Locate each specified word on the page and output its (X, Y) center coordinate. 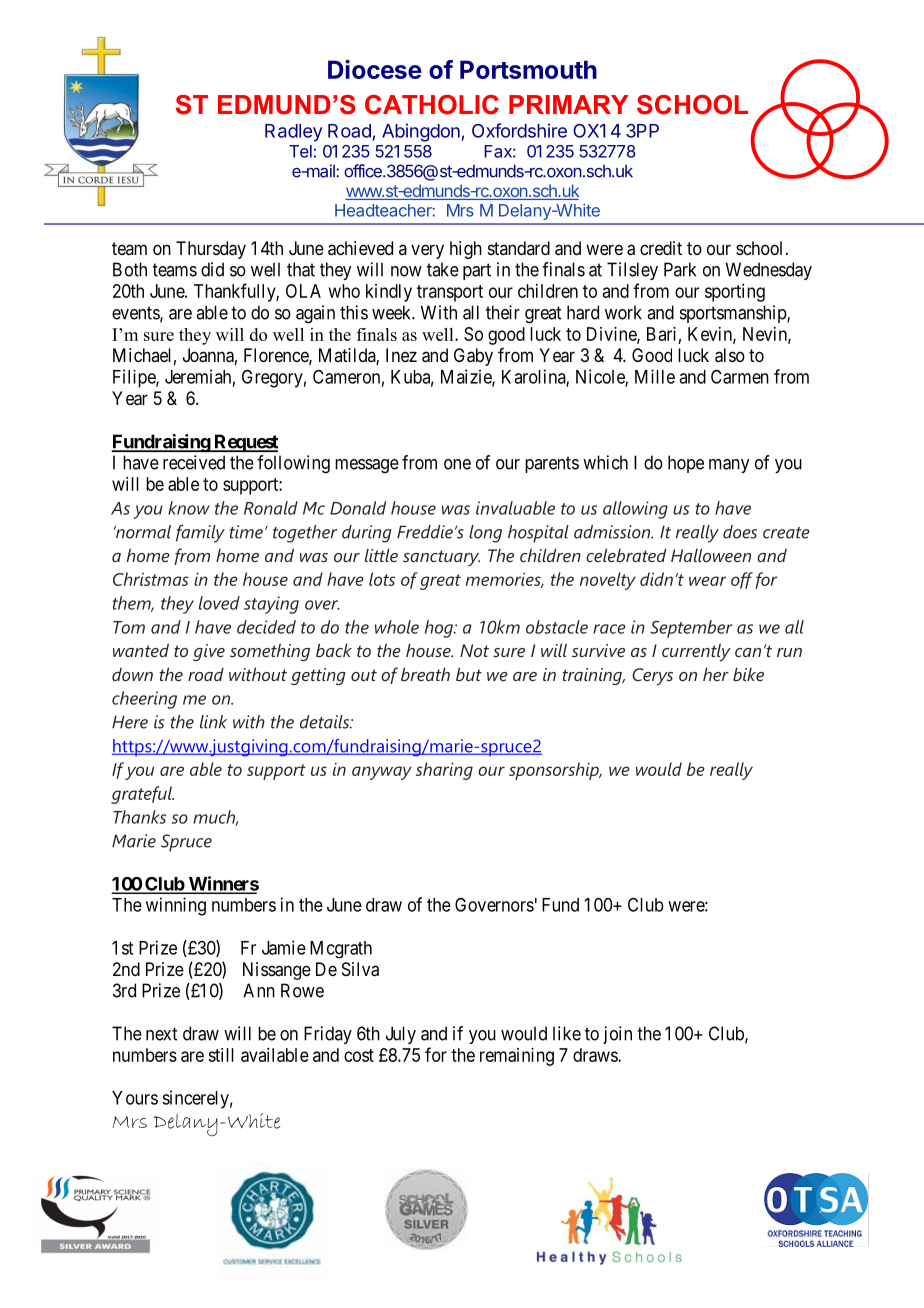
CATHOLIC (432, 105)
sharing (444, 771)
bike (748, 674)
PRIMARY (569, 104)
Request (245, 443)
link (213, 722)
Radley (294, 133)
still (221, 1055)
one (457, 464)
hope (686, 464)
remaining (517, 1057)
